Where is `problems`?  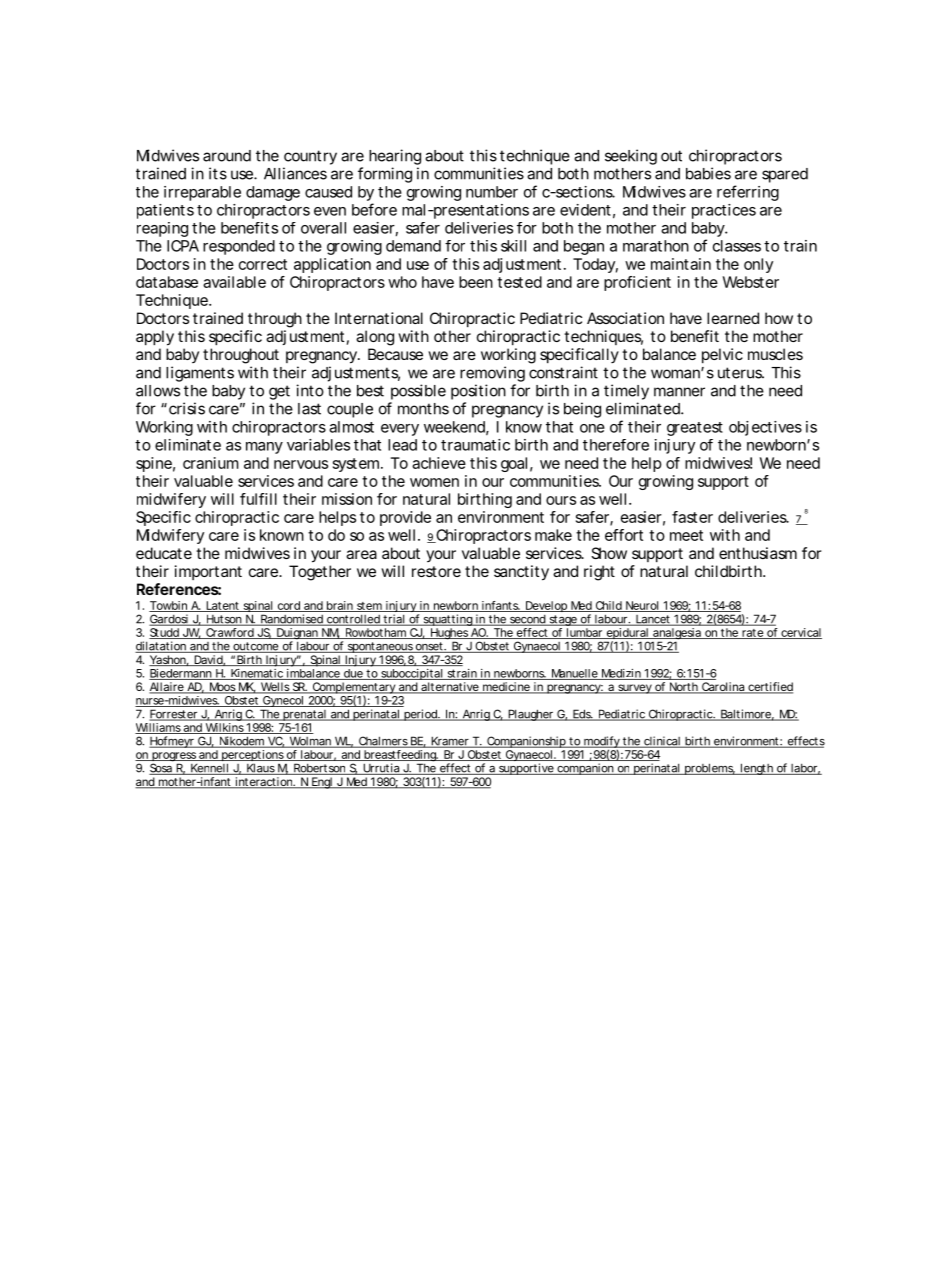
problems is located at coordinates (709, 769).
